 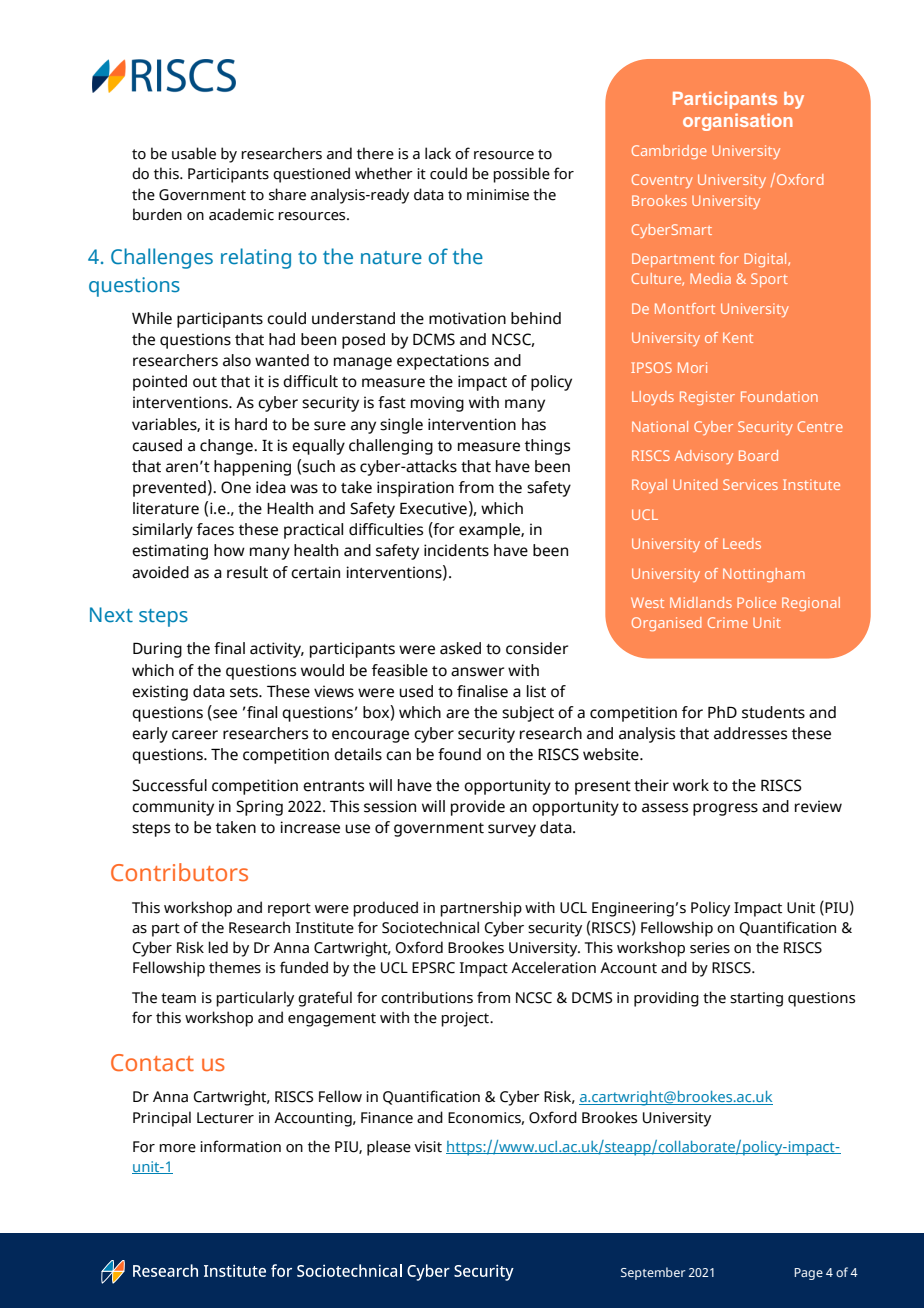 I want to click on project, so click(x=466, y=1019).
